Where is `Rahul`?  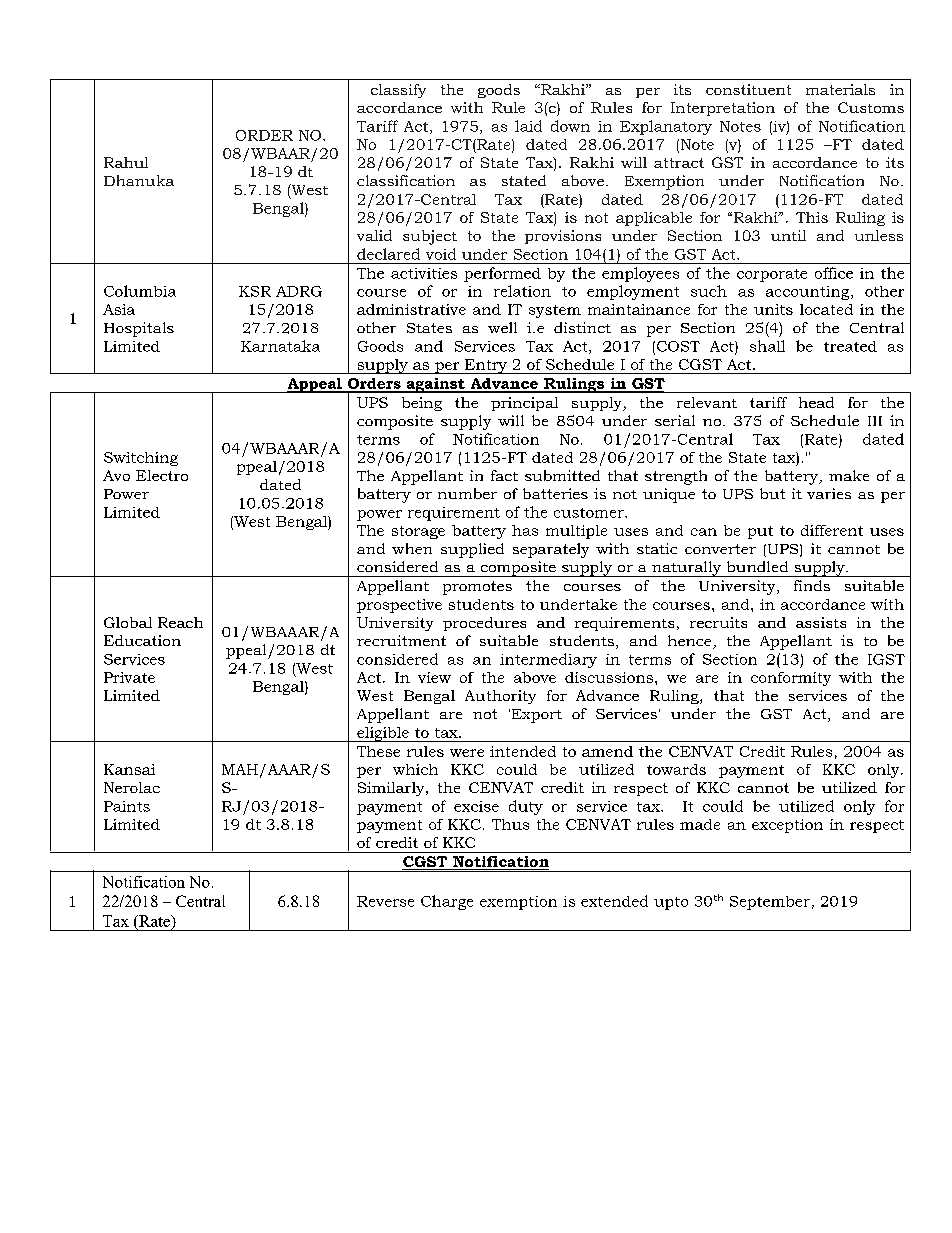 Rahul is located at coordinates (126, 162).
